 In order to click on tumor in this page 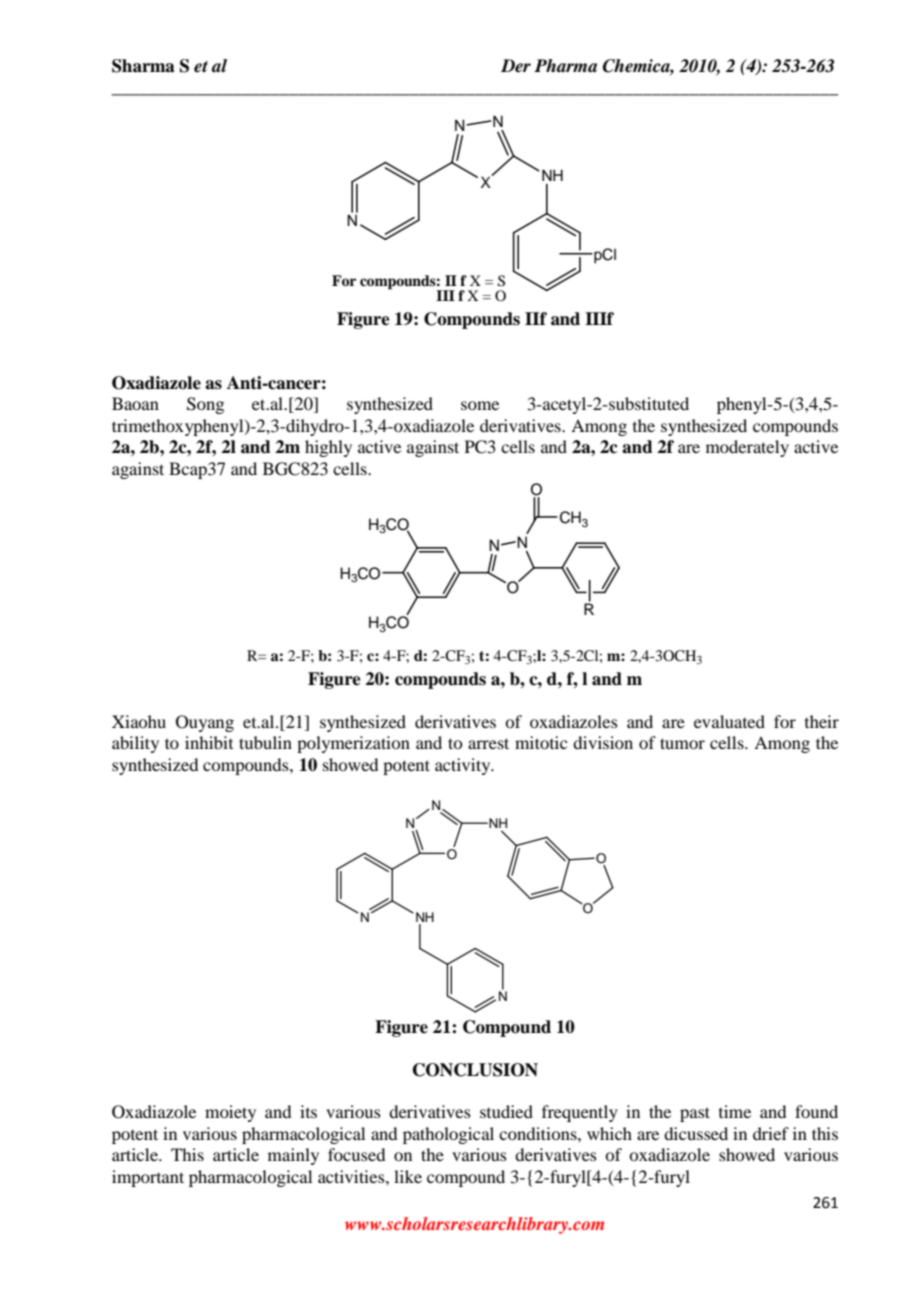, I will do `click(682, 743)`.
